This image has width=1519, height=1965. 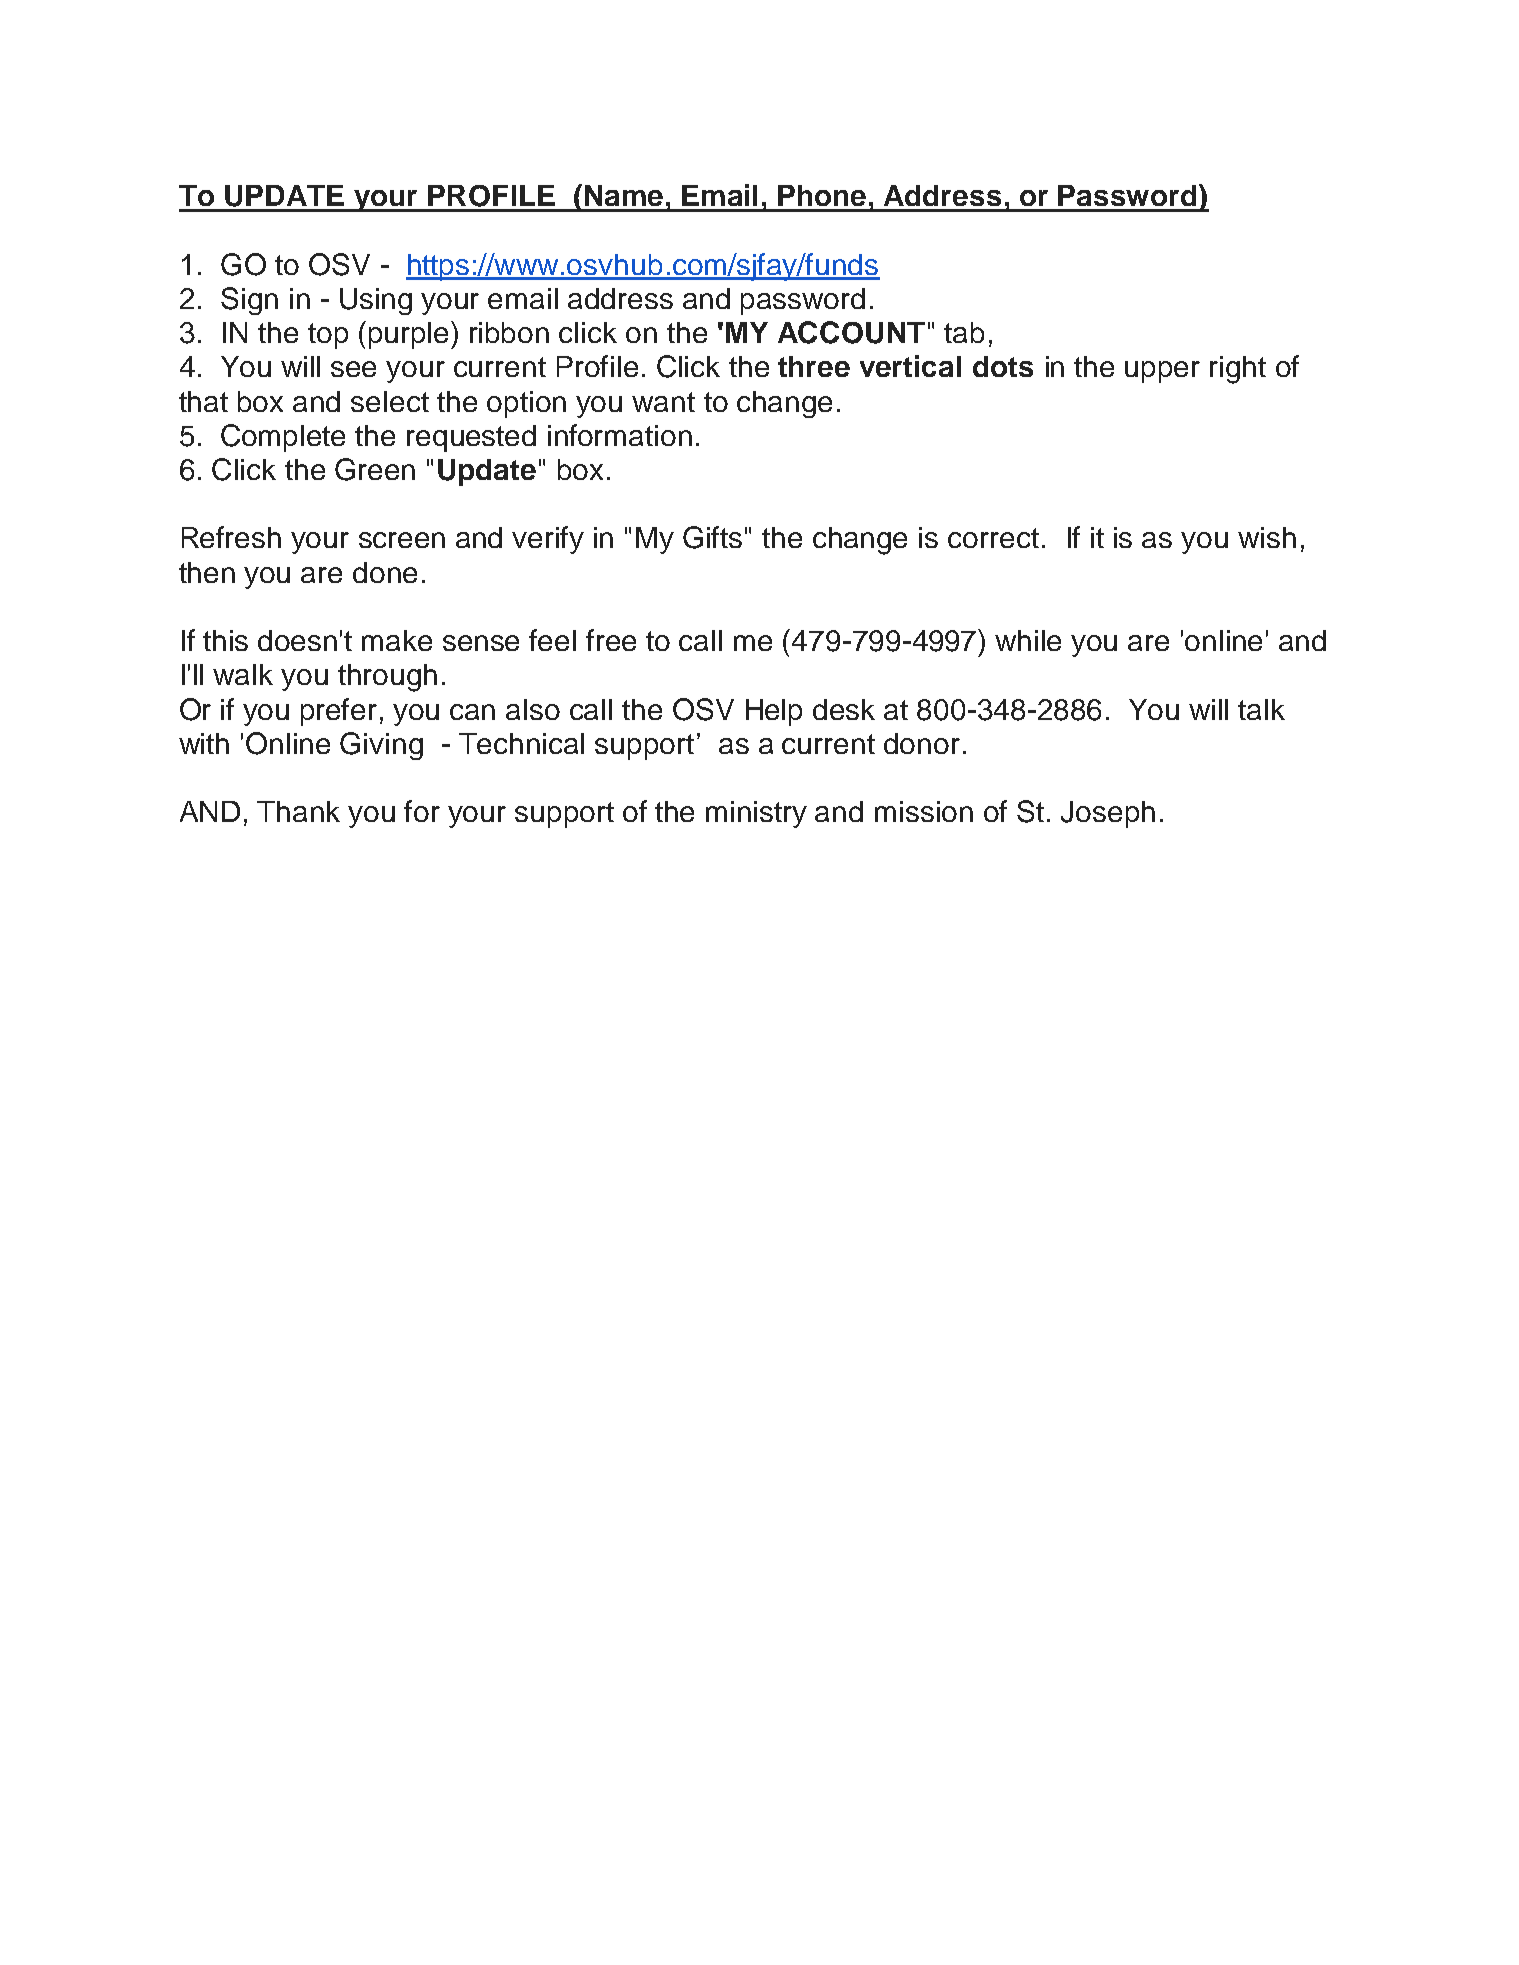 What do you see at coordinates (376, 301) in the image?
I see `Using` at bounding box center [376, 301].
